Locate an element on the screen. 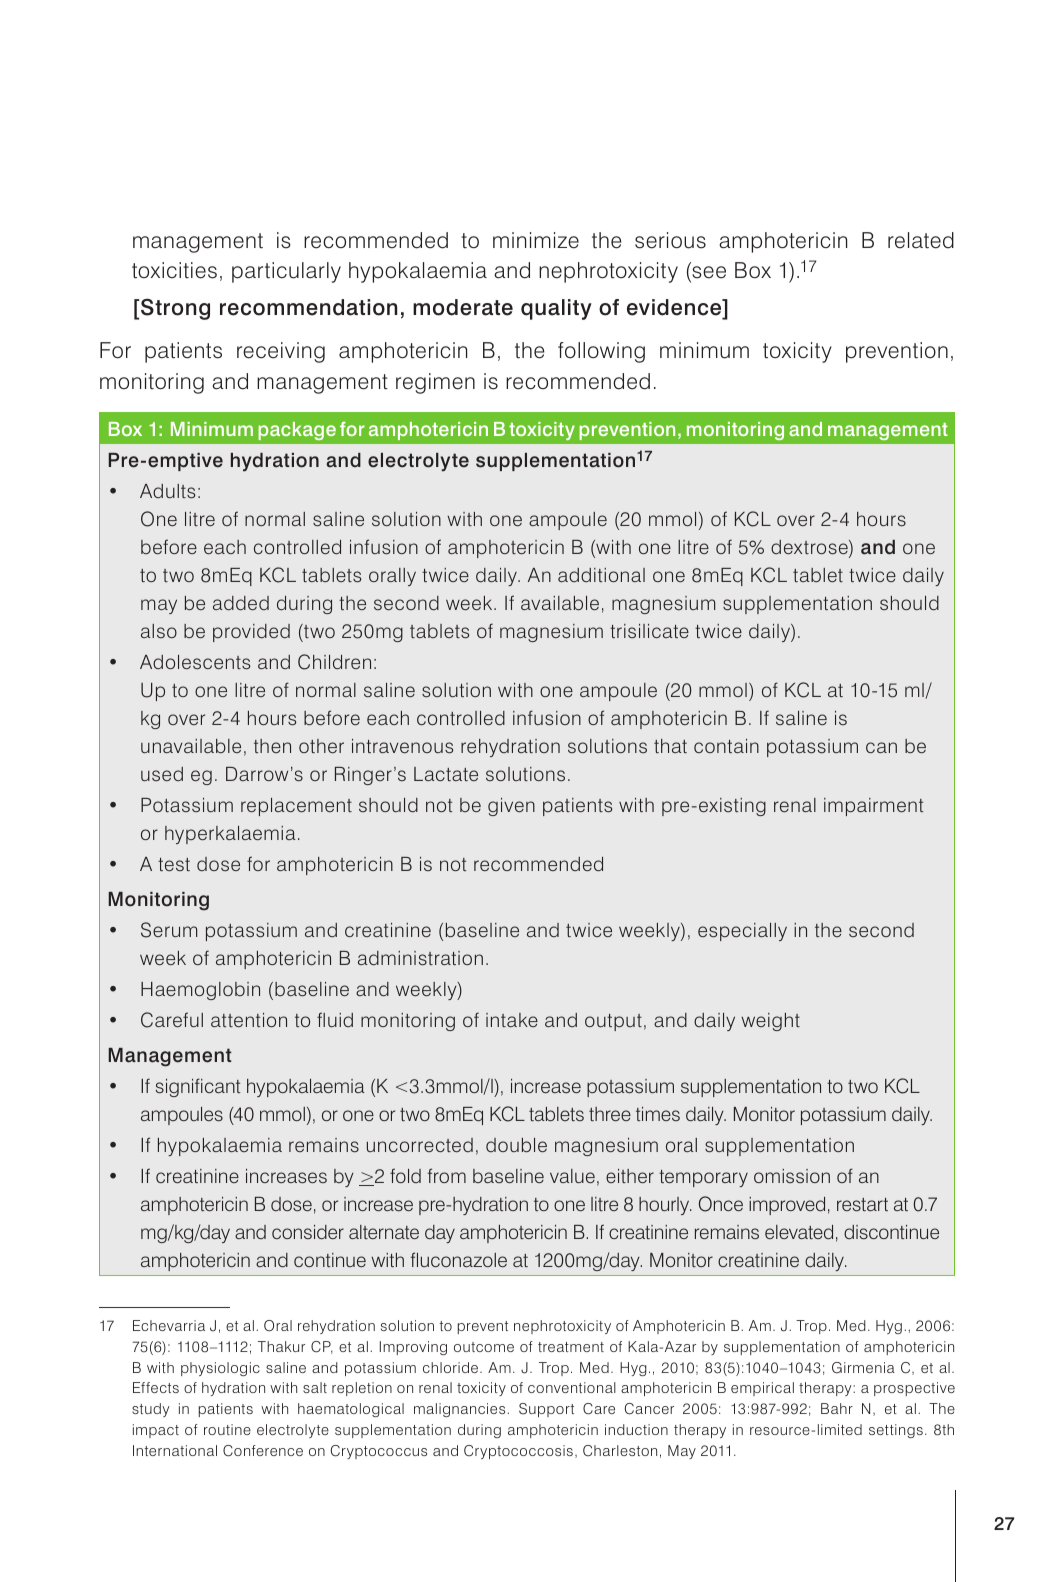 The width and height of the screenshot is (1054, 1582). weight is located at coordinates (770, 1022).
